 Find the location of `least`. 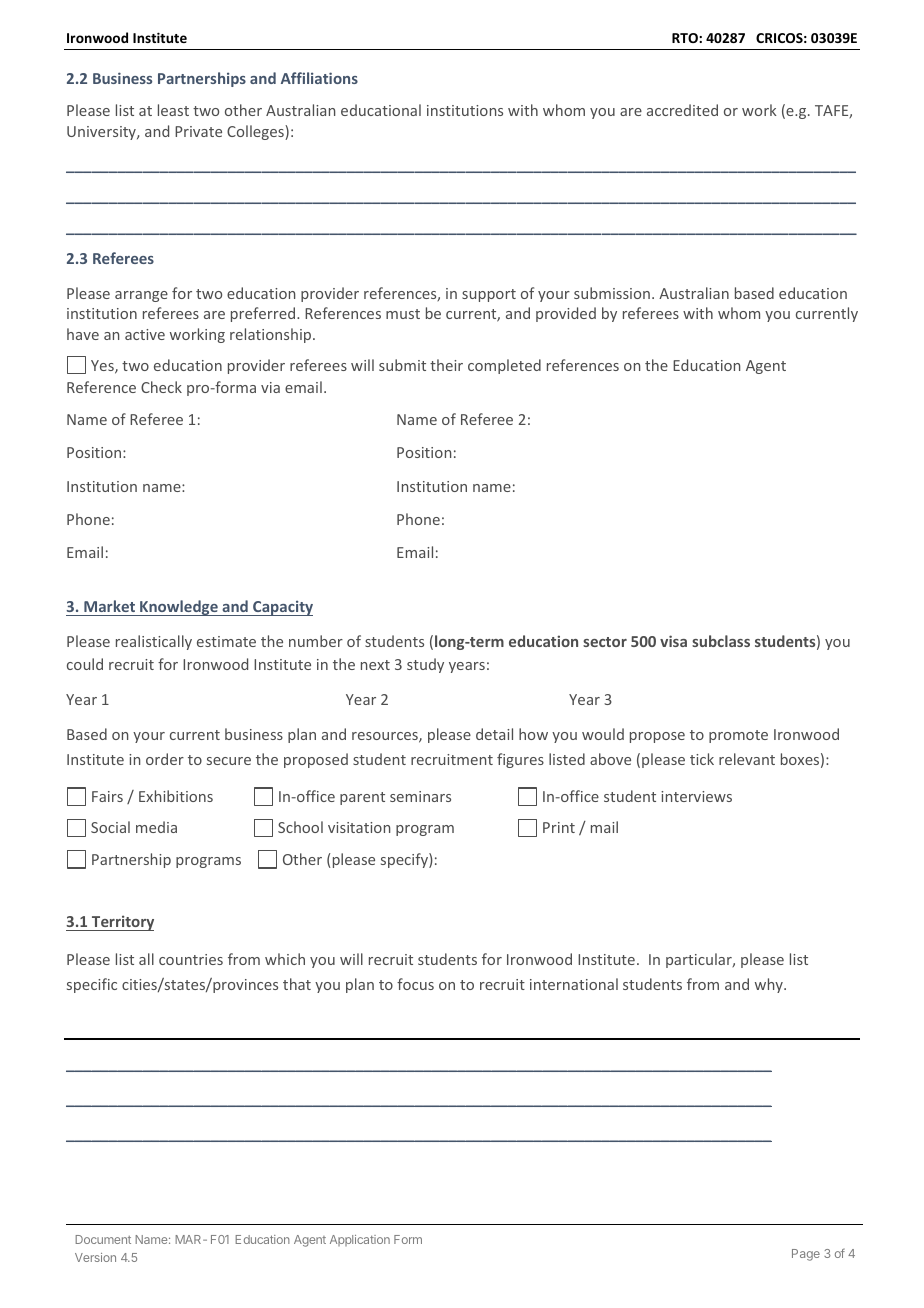

least is located at coordinates (173, 110).
